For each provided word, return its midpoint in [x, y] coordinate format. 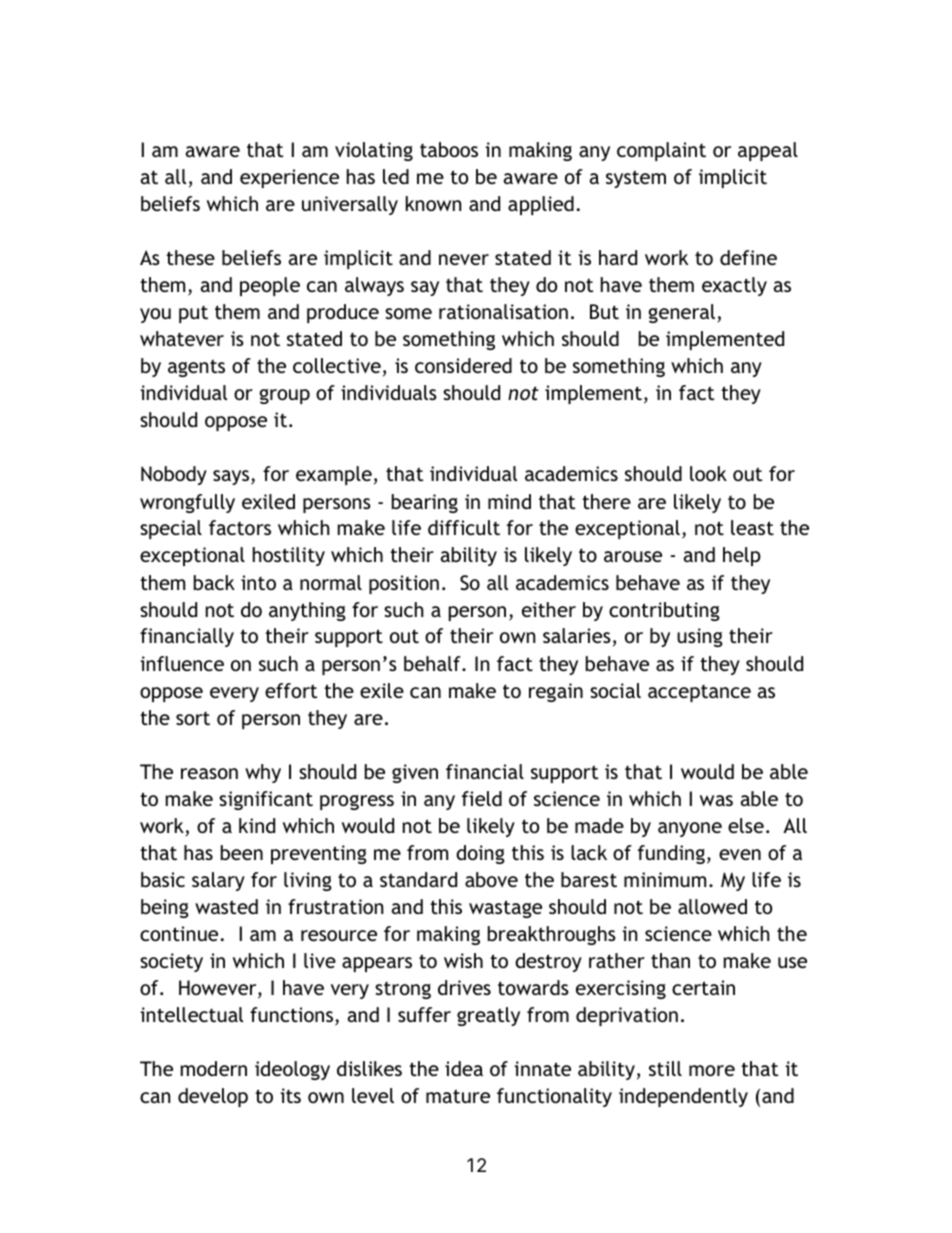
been [242, 852]
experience [289, 178]
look [708, 473]
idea [464, 1068]
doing [480, 854]
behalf [433, 663]
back [214, 582]
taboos [449, 149]
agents [196, 368]
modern [214, 1068]
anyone [690, 829]
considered [463, 365]
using [700, 637]
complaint [661, 151]
